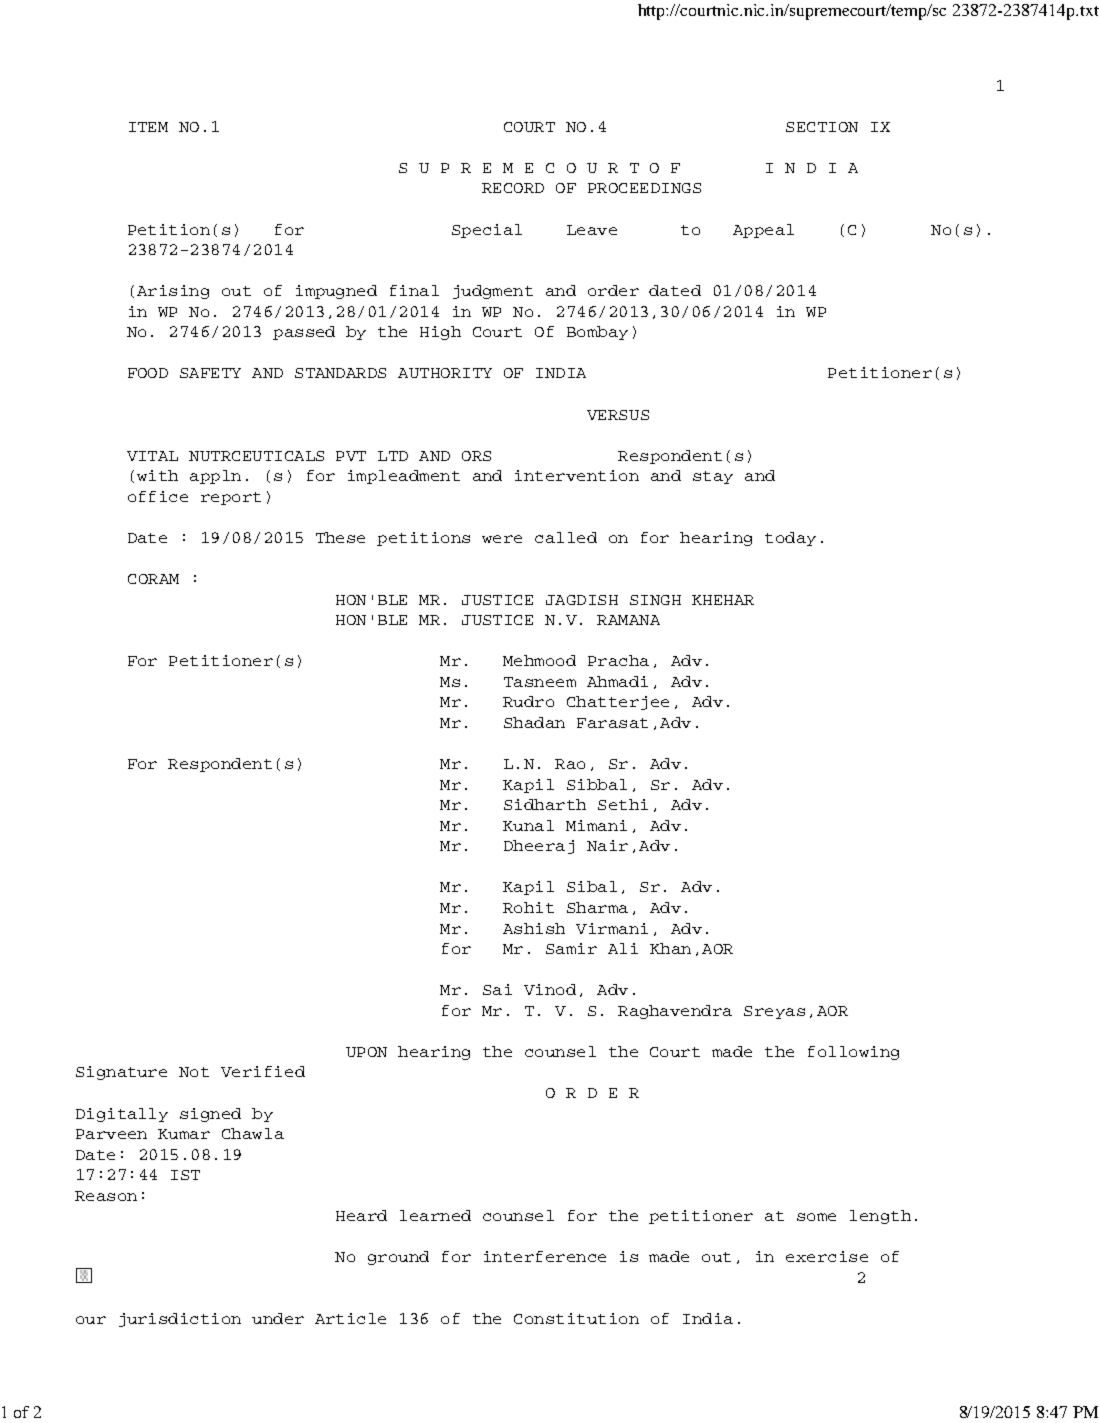 The width and height of the screenshot is (1099, 1423). Describe the element at coordinates (790, 539) in the screenshot. I see `today` at that location.
